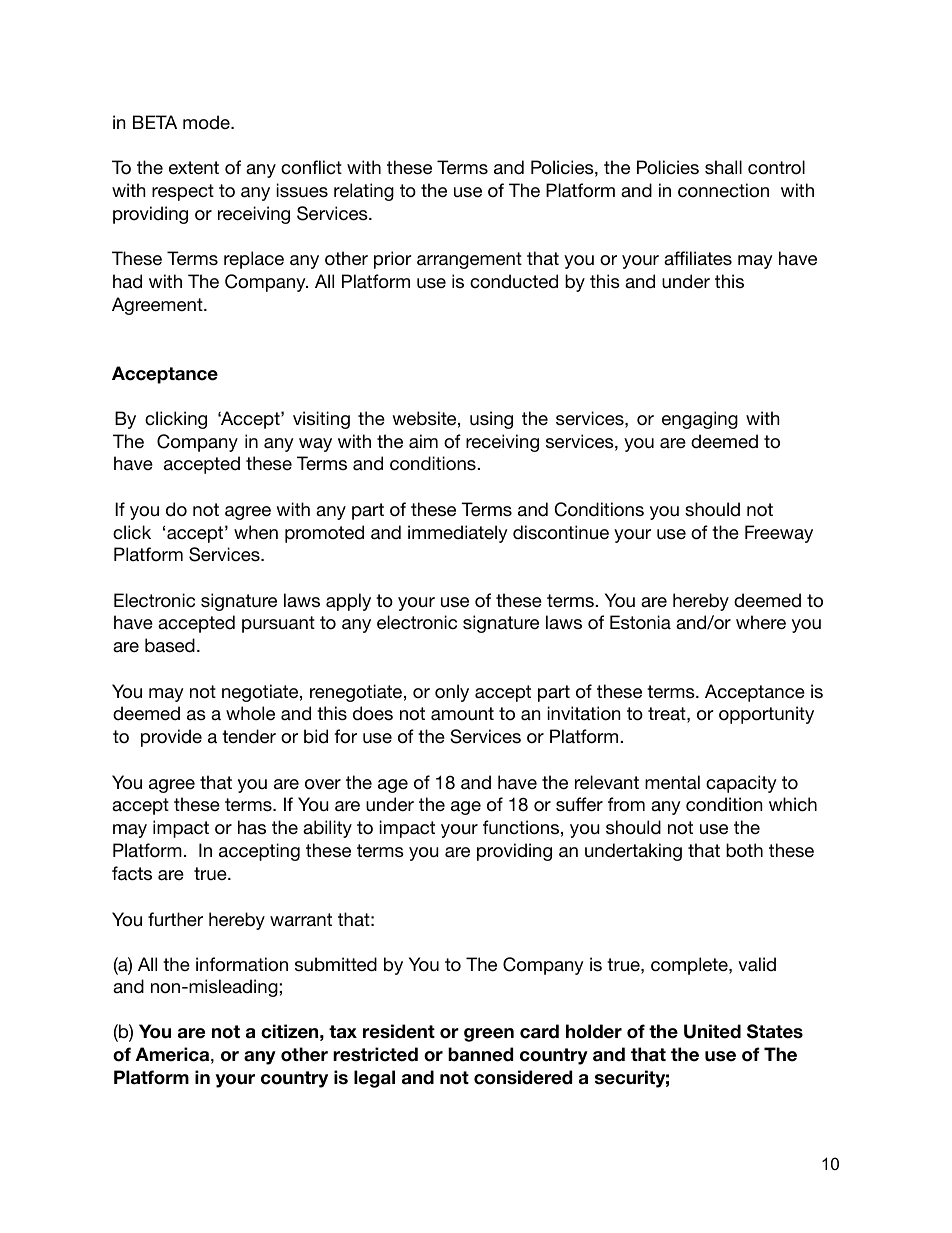 This document has width=952, height=1233. What do you see at coordinates (170, 645) in the document?
I see `based` at bounding box center [170, 645].
